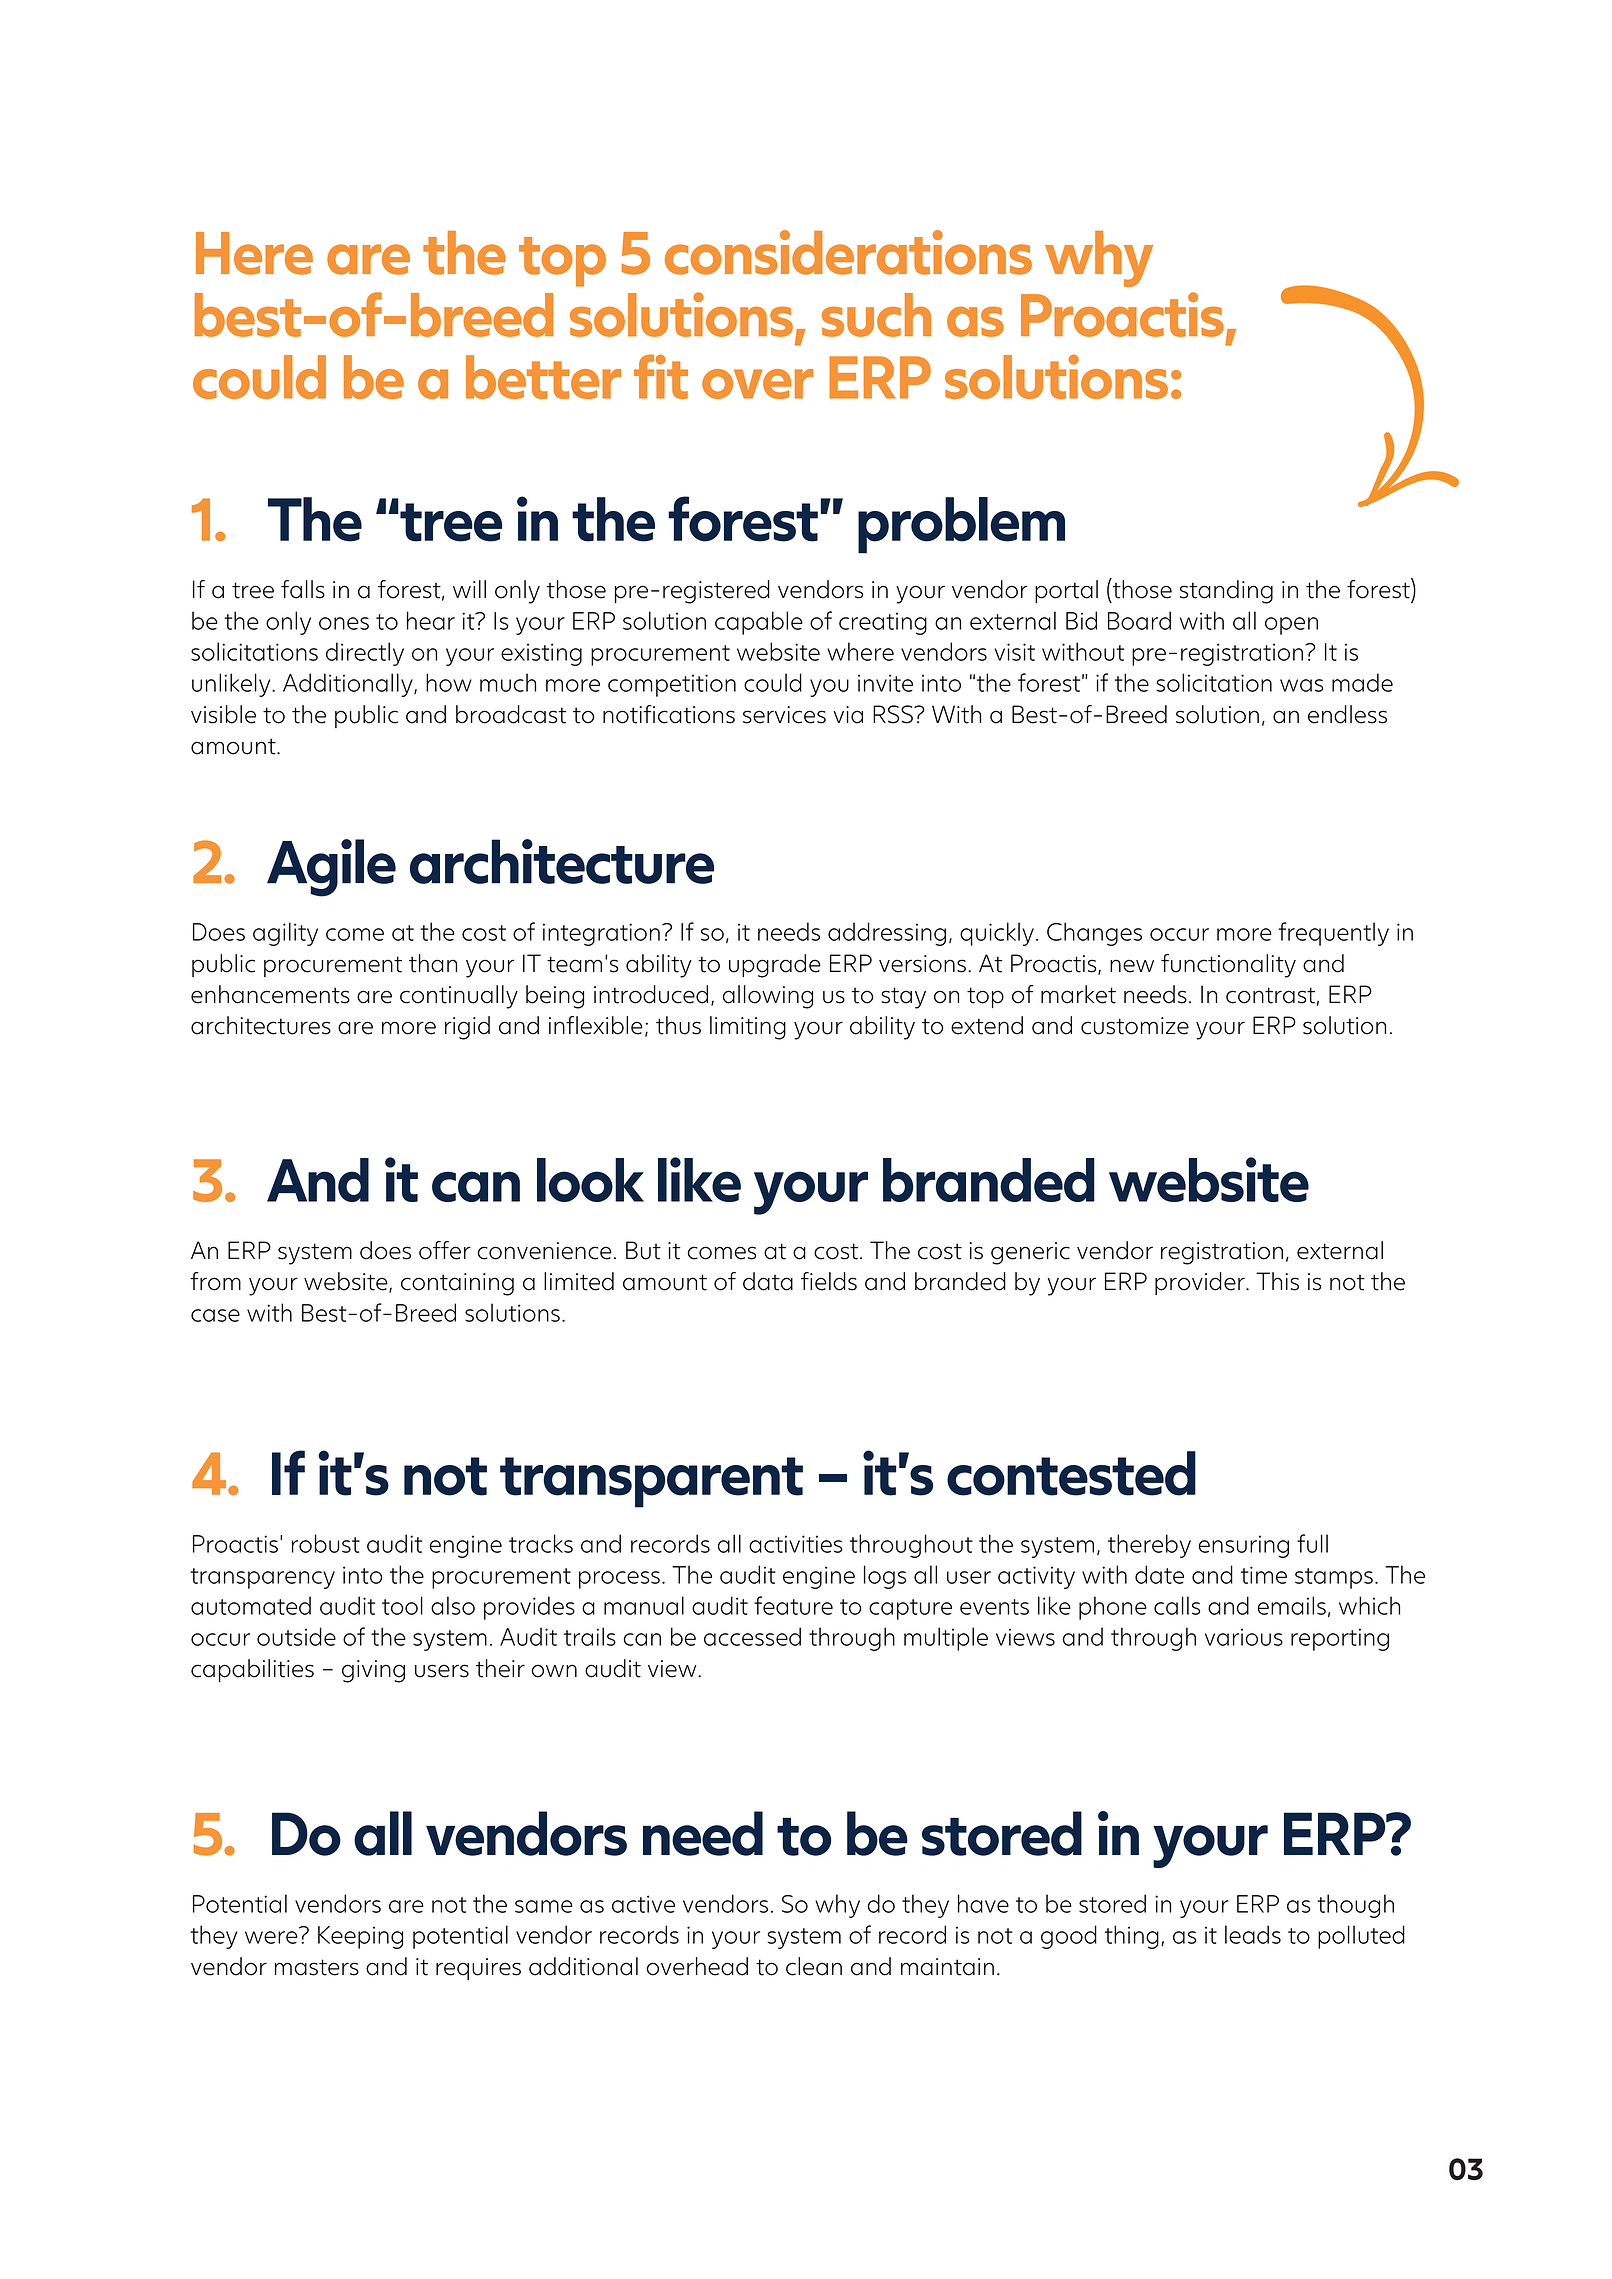 This screenshot has width=1612, height=2279. What do you see at coordinates (365, 654) in the screenshot?
I see `directly` at bounding box center [365, 654].
